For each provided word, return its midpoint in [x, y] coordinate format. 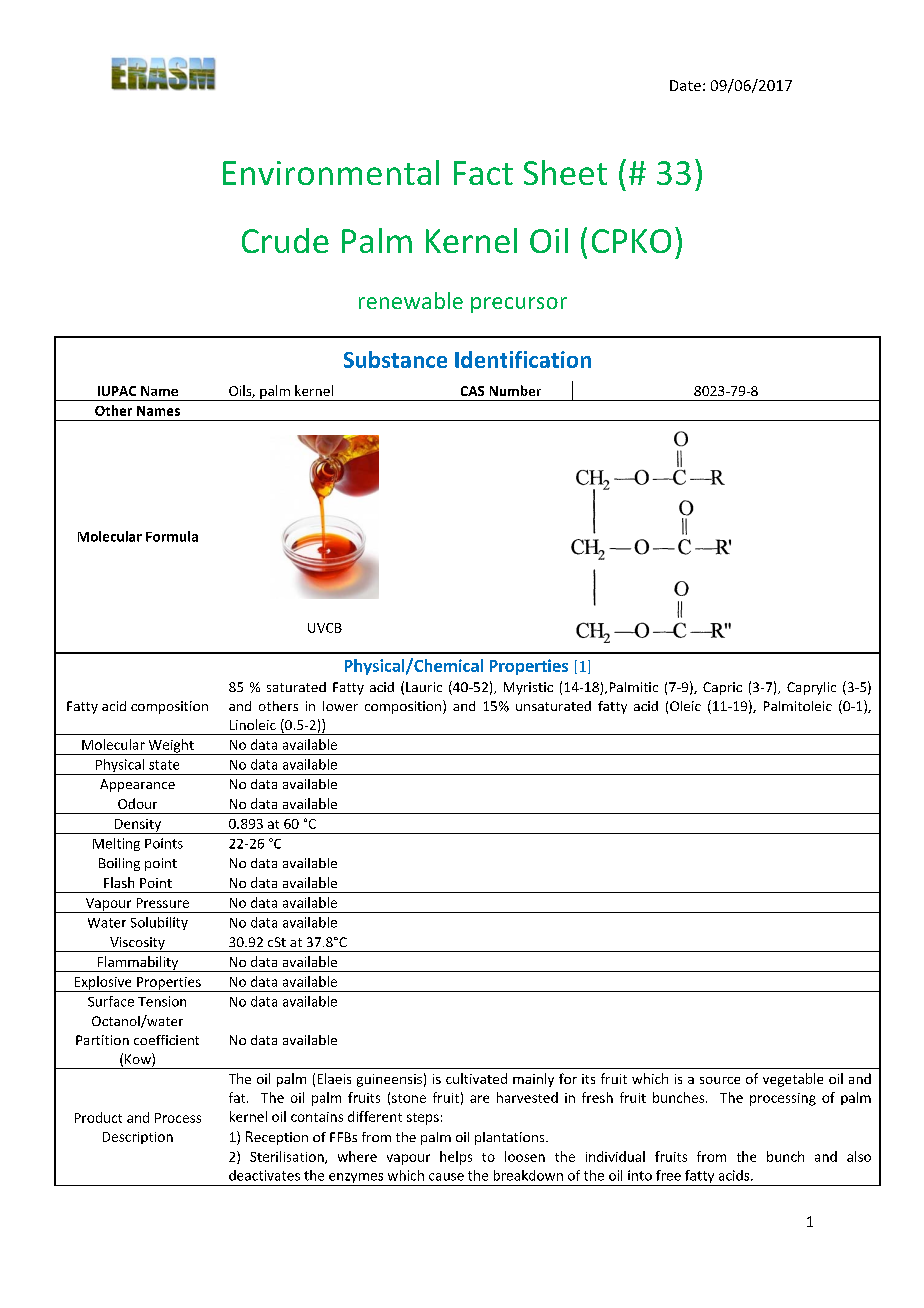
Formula [172, 536]
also [859, 1156]
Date [685, 85]
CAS [472, 391]
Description [138, 1138]
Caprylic [811, 688]
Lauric [424, 687]
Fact [483, 173]
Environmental [331, 172]
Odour [137, 803]
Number [515, 390]
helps [456, 1158]
